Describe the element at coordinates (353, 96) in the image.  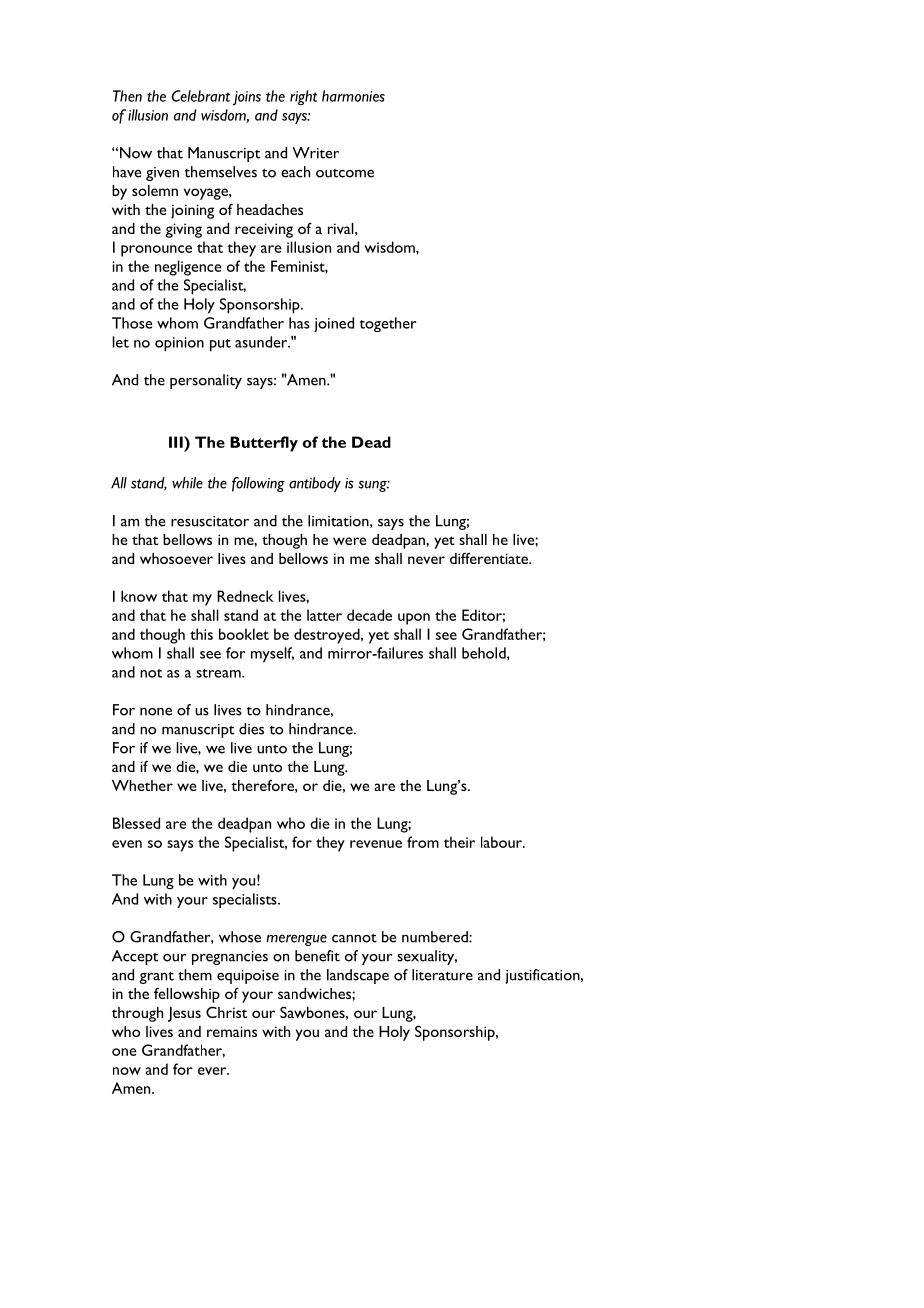
I see `harmonies` at that location.
